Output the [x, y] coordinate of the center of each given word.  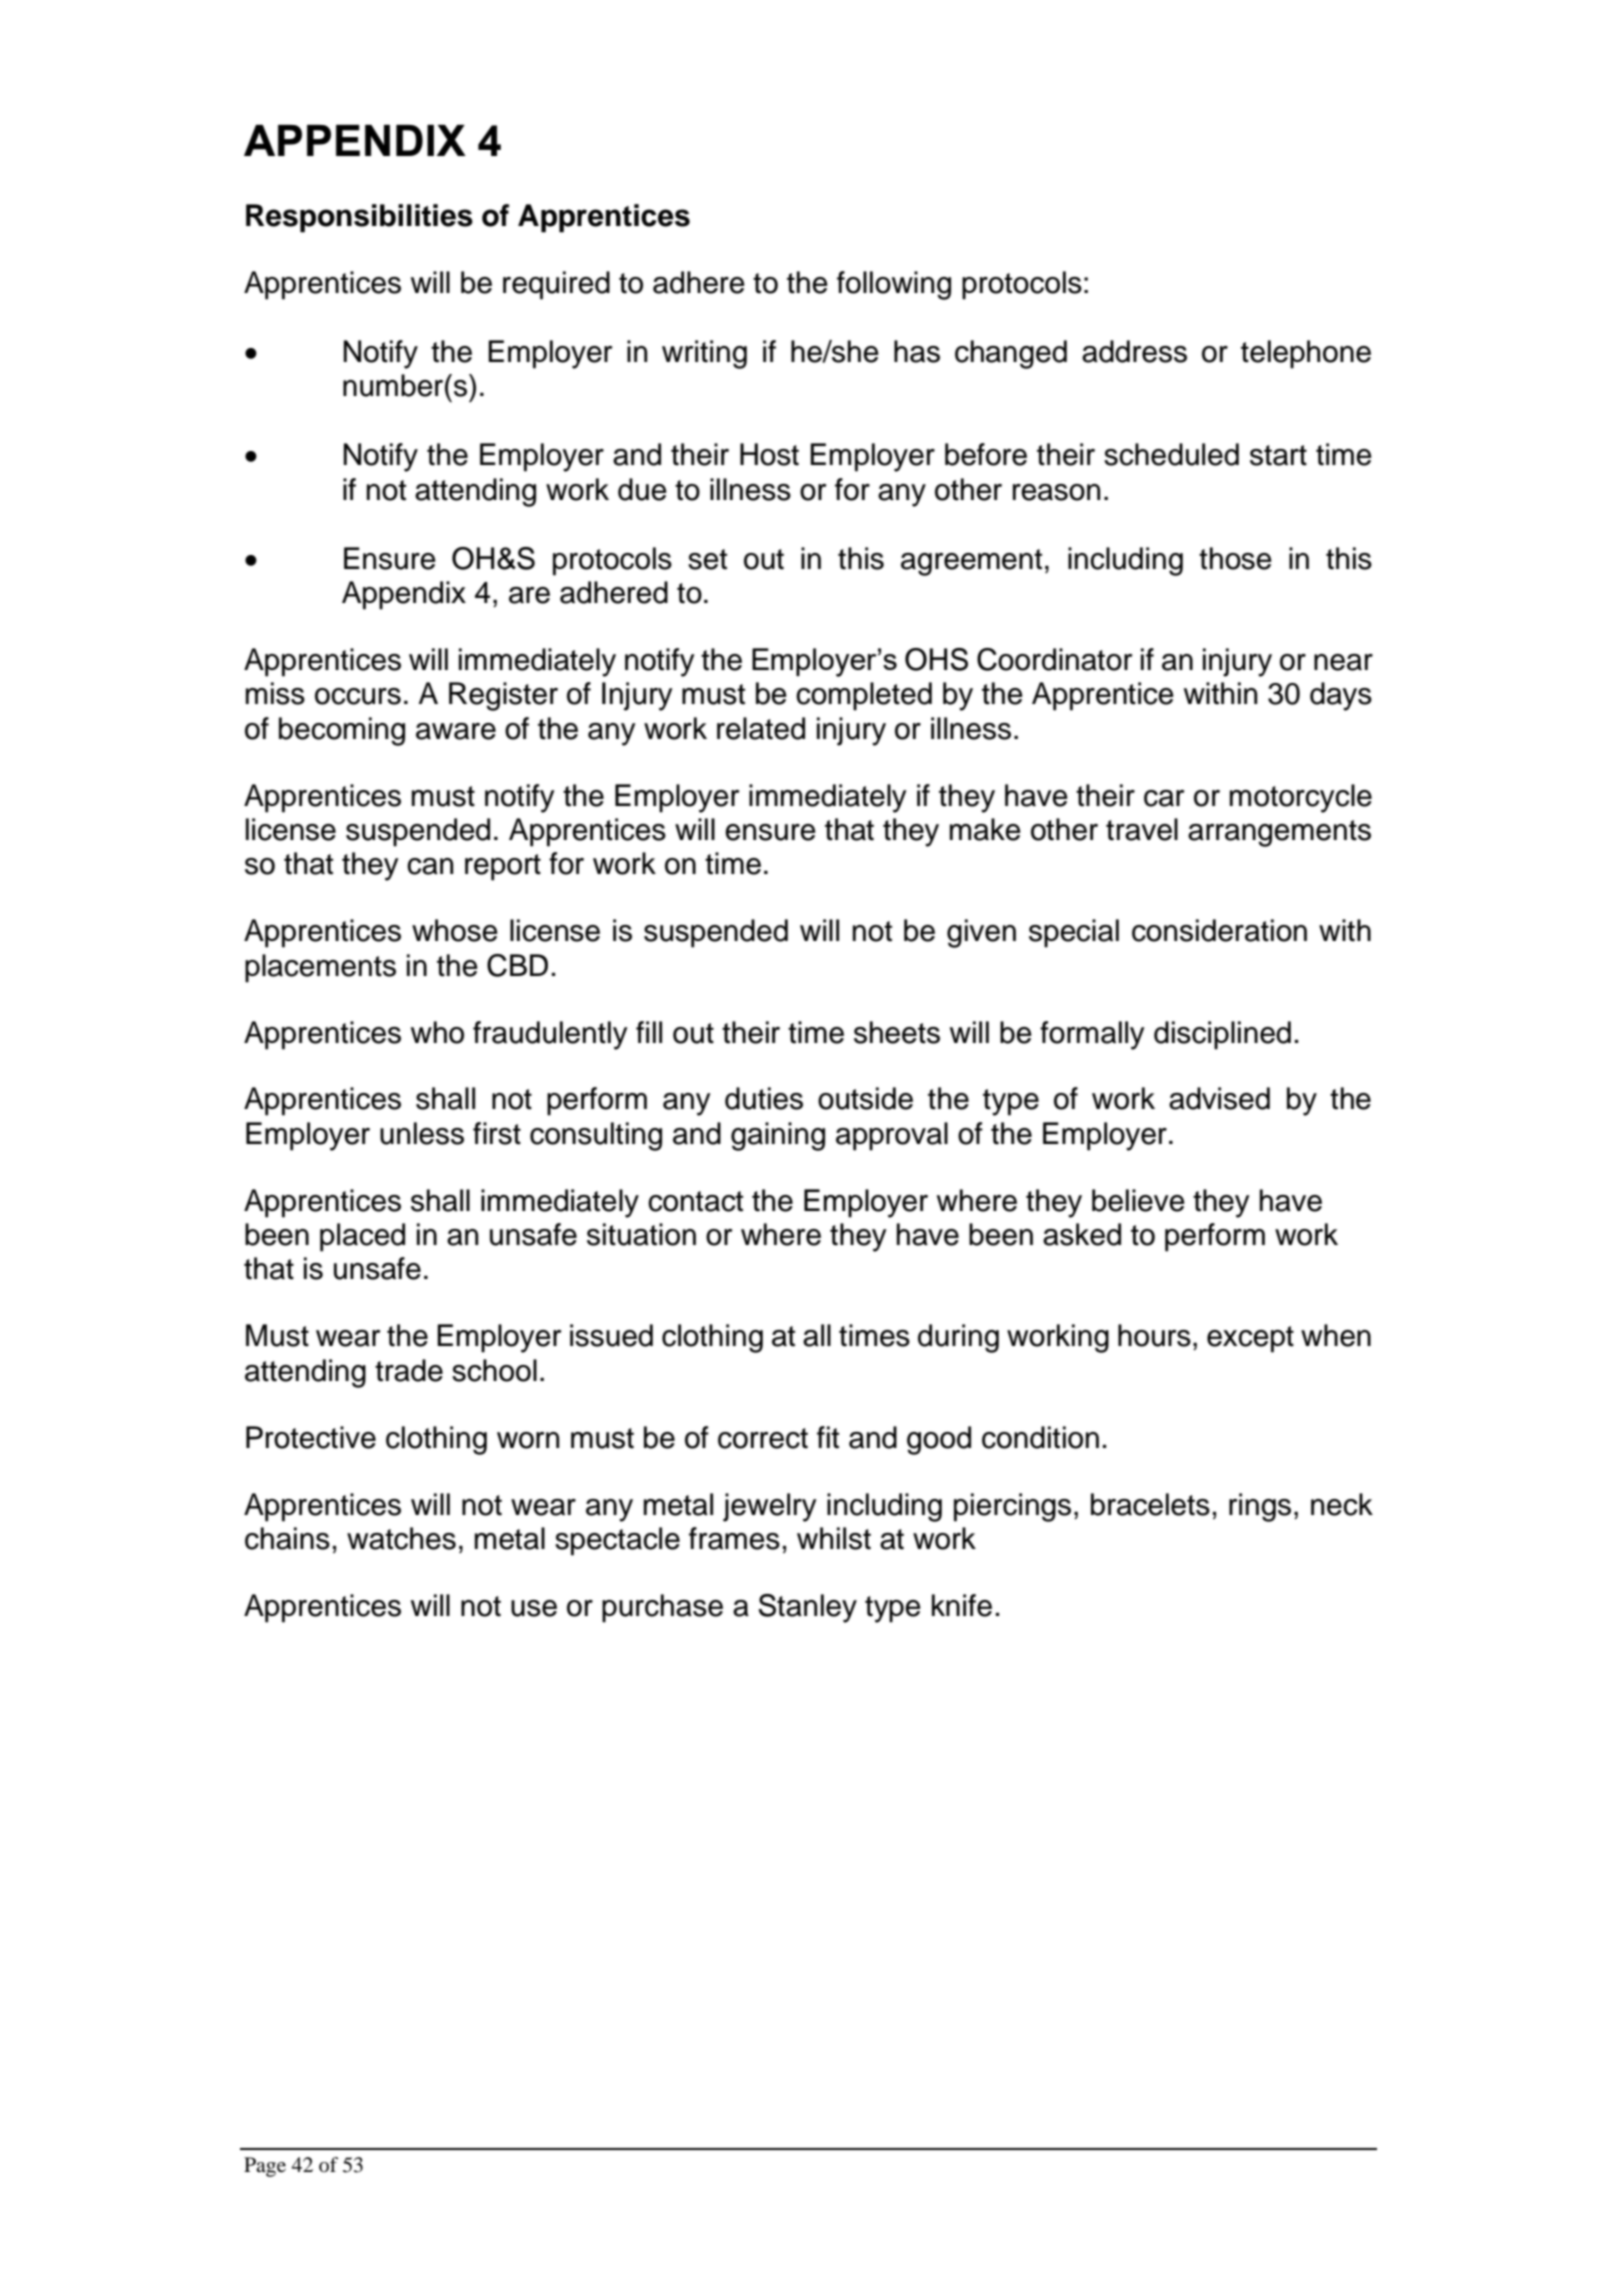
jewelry [770, 1507]
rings [1260, 1507]
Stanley [807, 1608]
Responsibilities [359, 218]
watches [401, 1538]
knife [962, 1605]
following [894, 285]
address [1134, 351]
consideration [1219, 930]
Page [265, 2167]
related [761, 728]
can [430, 866]
